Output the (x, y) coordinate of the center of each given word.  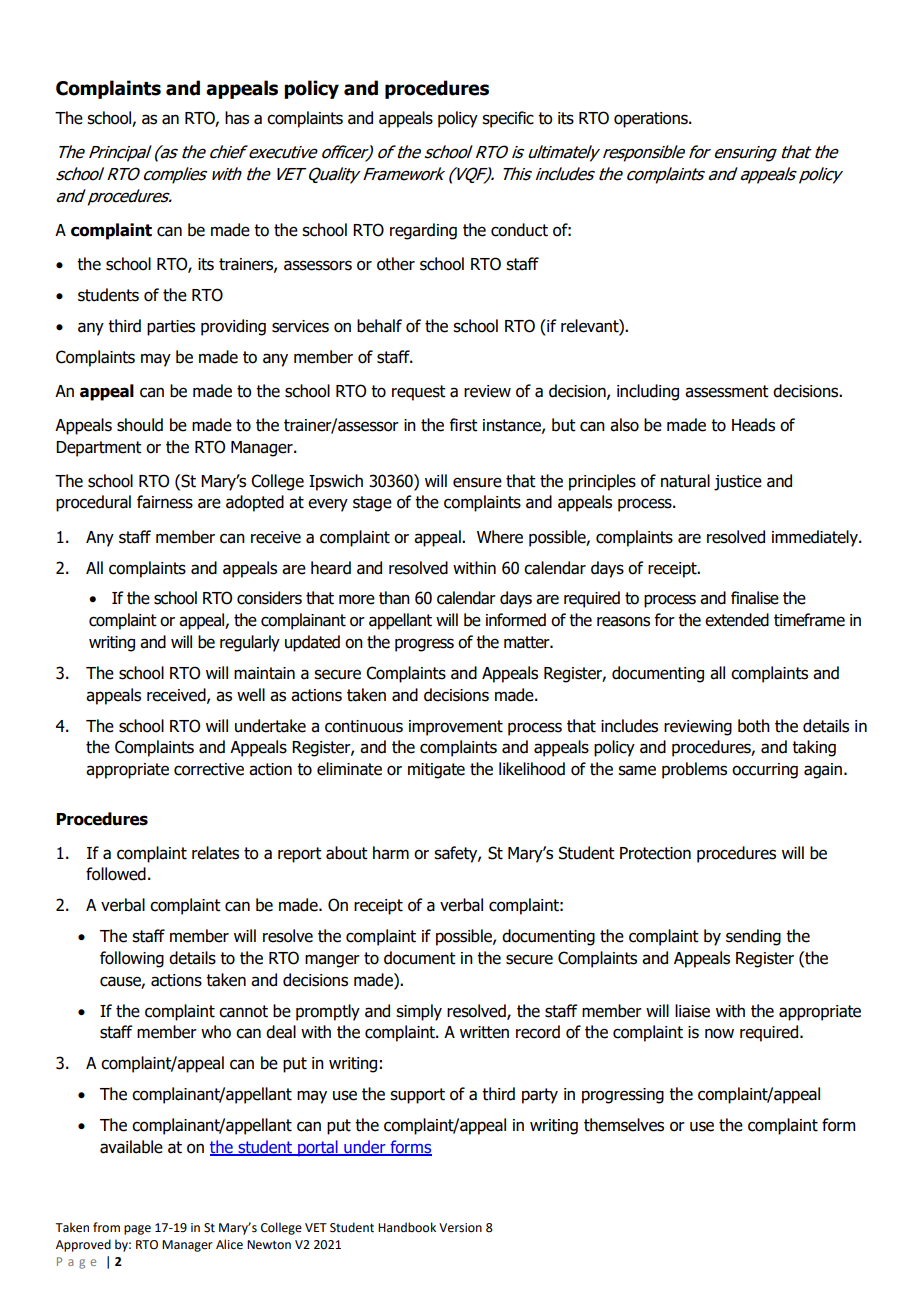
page (137, 1230)
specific (508, 119)
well (251, 695)
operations (652, 120)
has (237, 118)
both (754, 726)
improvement (456, 728)
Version (460, 1228)
